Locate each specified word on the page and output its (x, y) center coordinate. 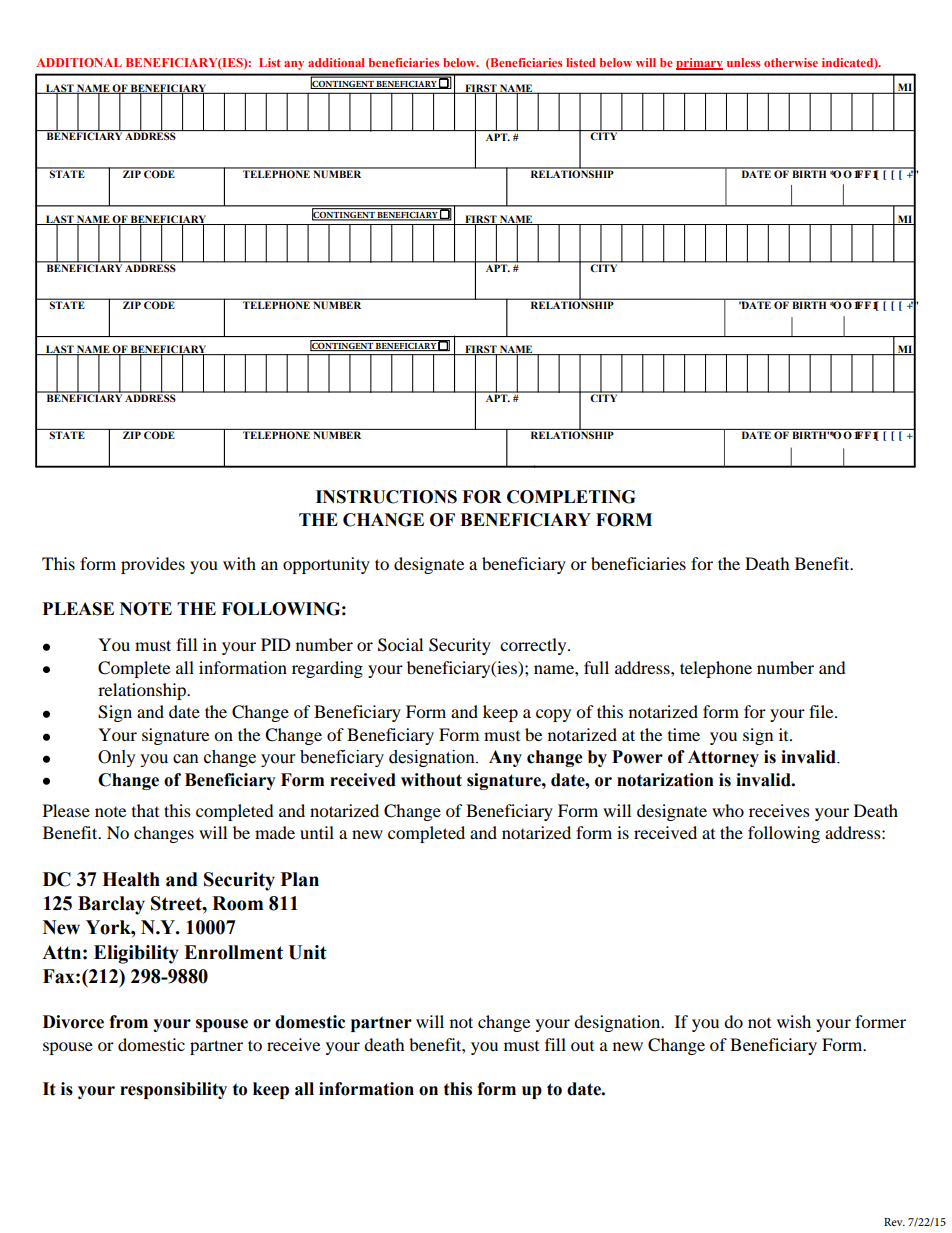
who (728, 810)
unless (743, 62)
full (596, 667)
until (317, 832)
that (145, 810)
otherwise (791, 62)
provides (153, 565)
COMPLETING (571, 497)
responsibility (173, 1090)
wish (794, 1021)
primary (699, 64)
